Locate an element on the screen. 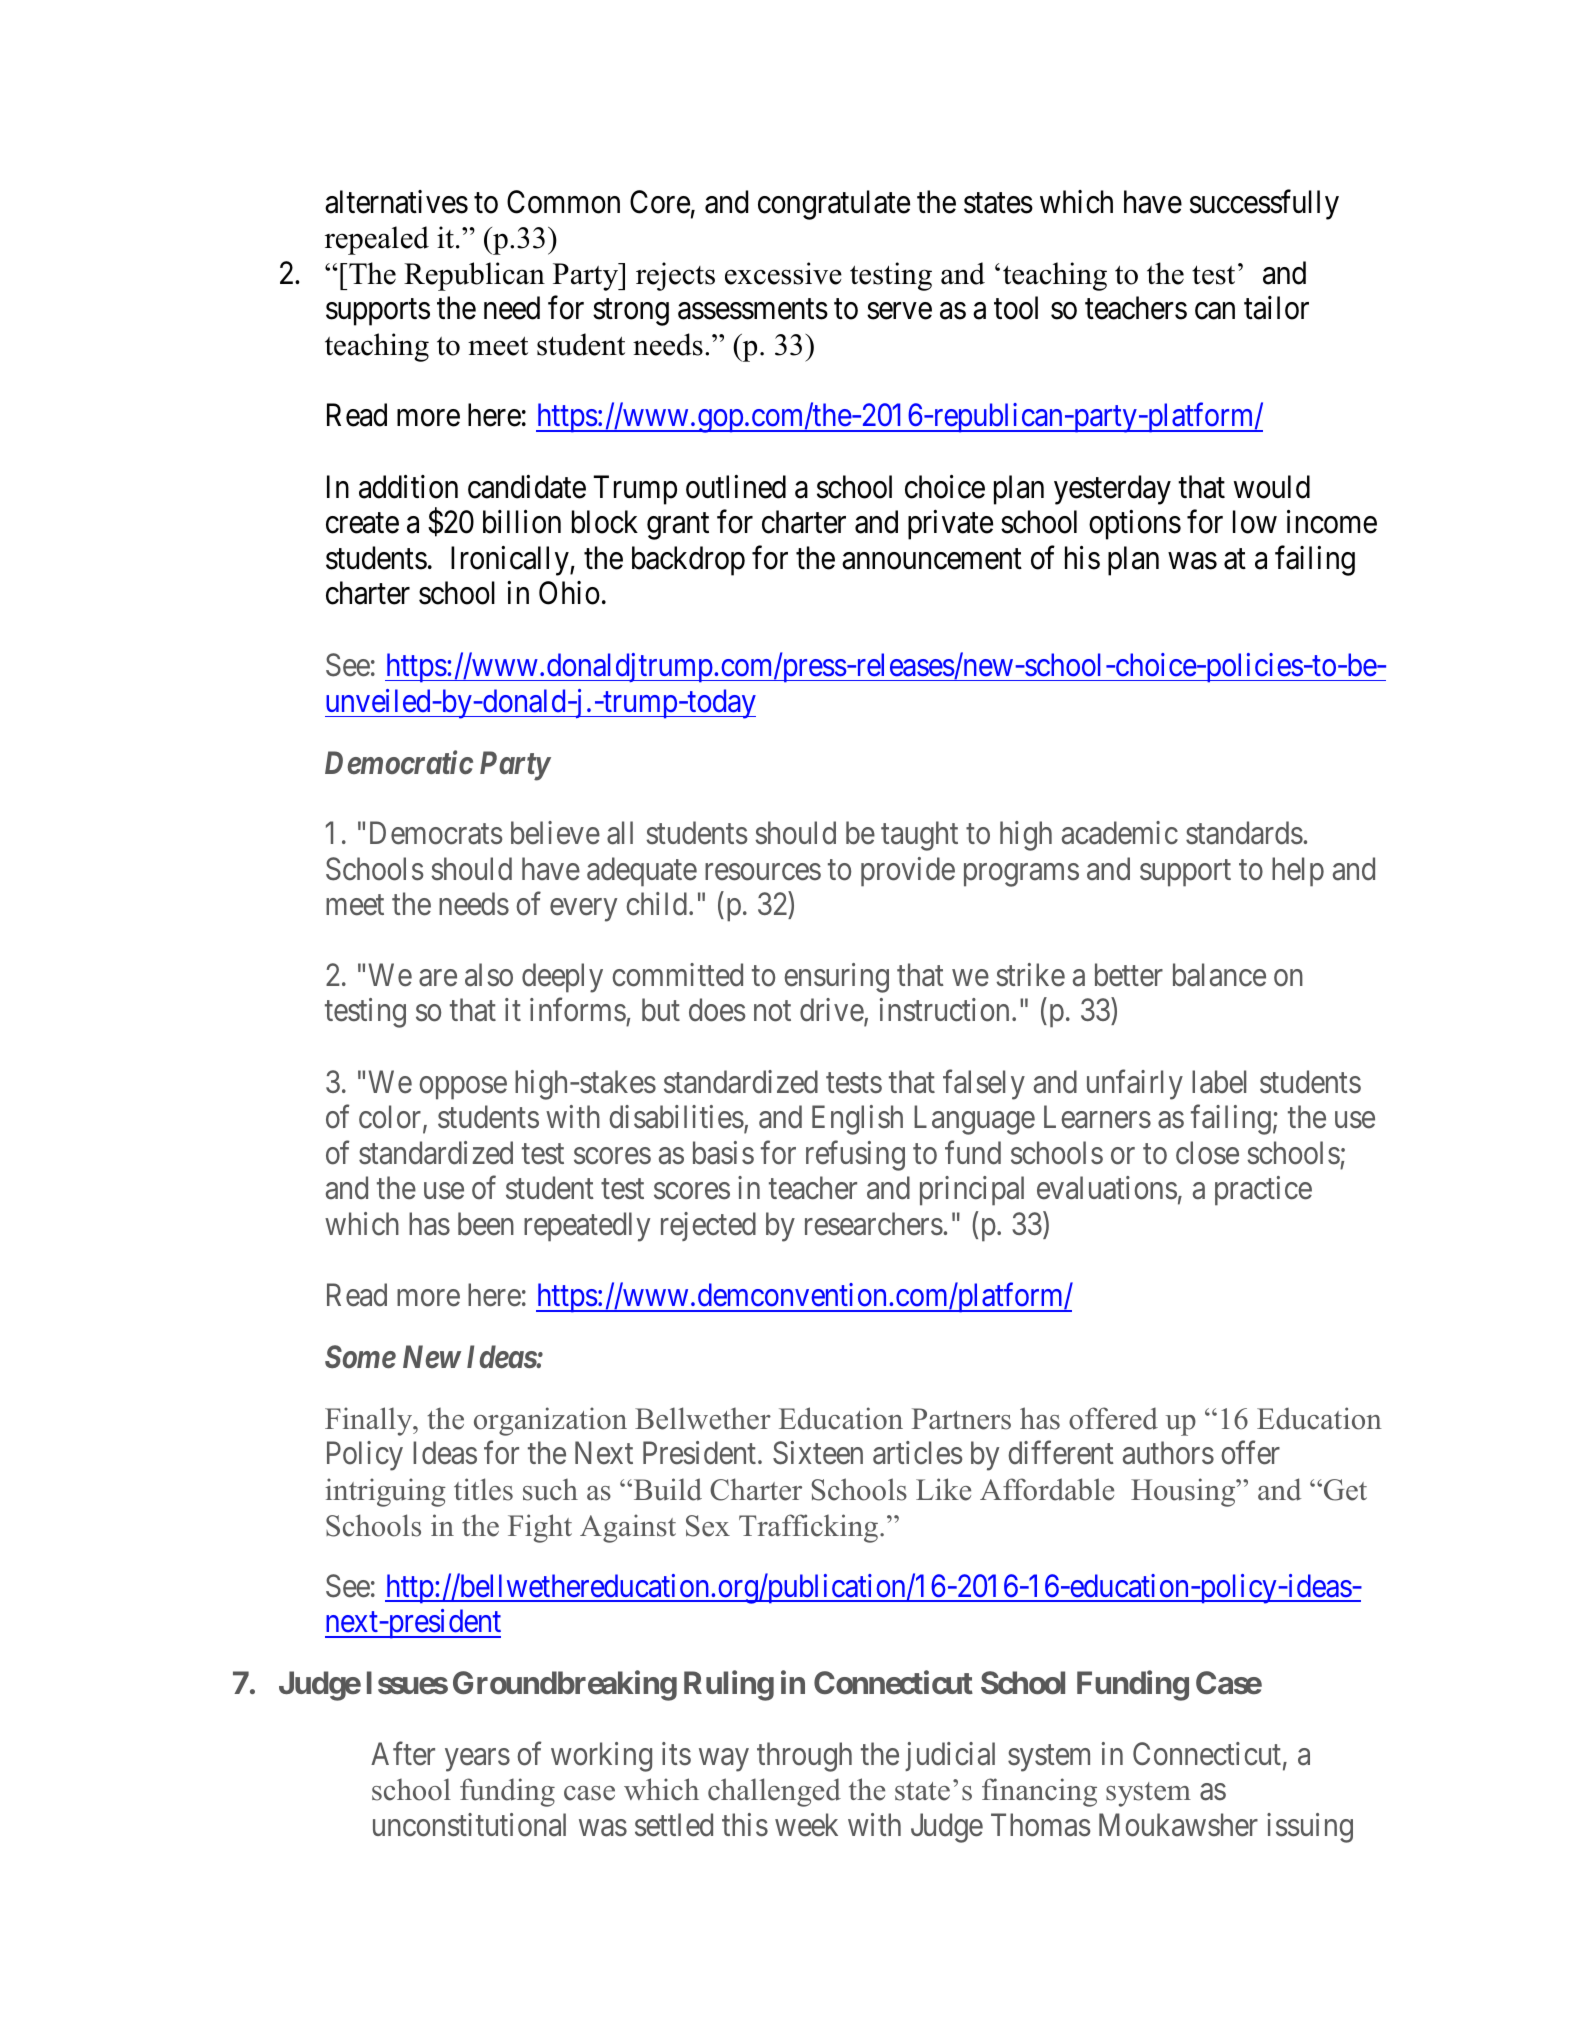 The width and height of the screenshot is (1576, 2040). successfully is located at coordinates (1264, 205).
